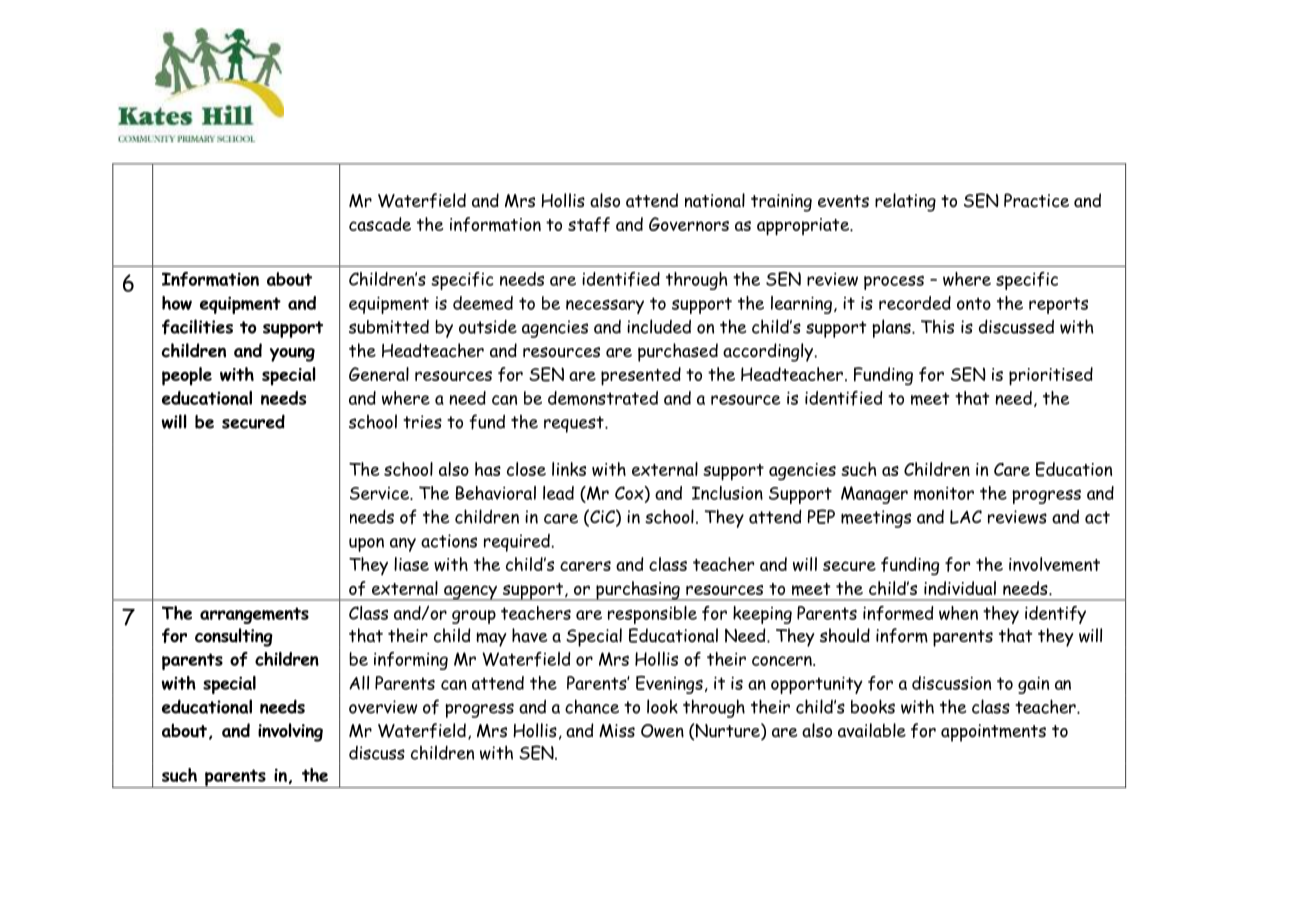 Image resolution: width=1307 pixels, height=924 pixels. I want to click on relating, so click(905, 202).
